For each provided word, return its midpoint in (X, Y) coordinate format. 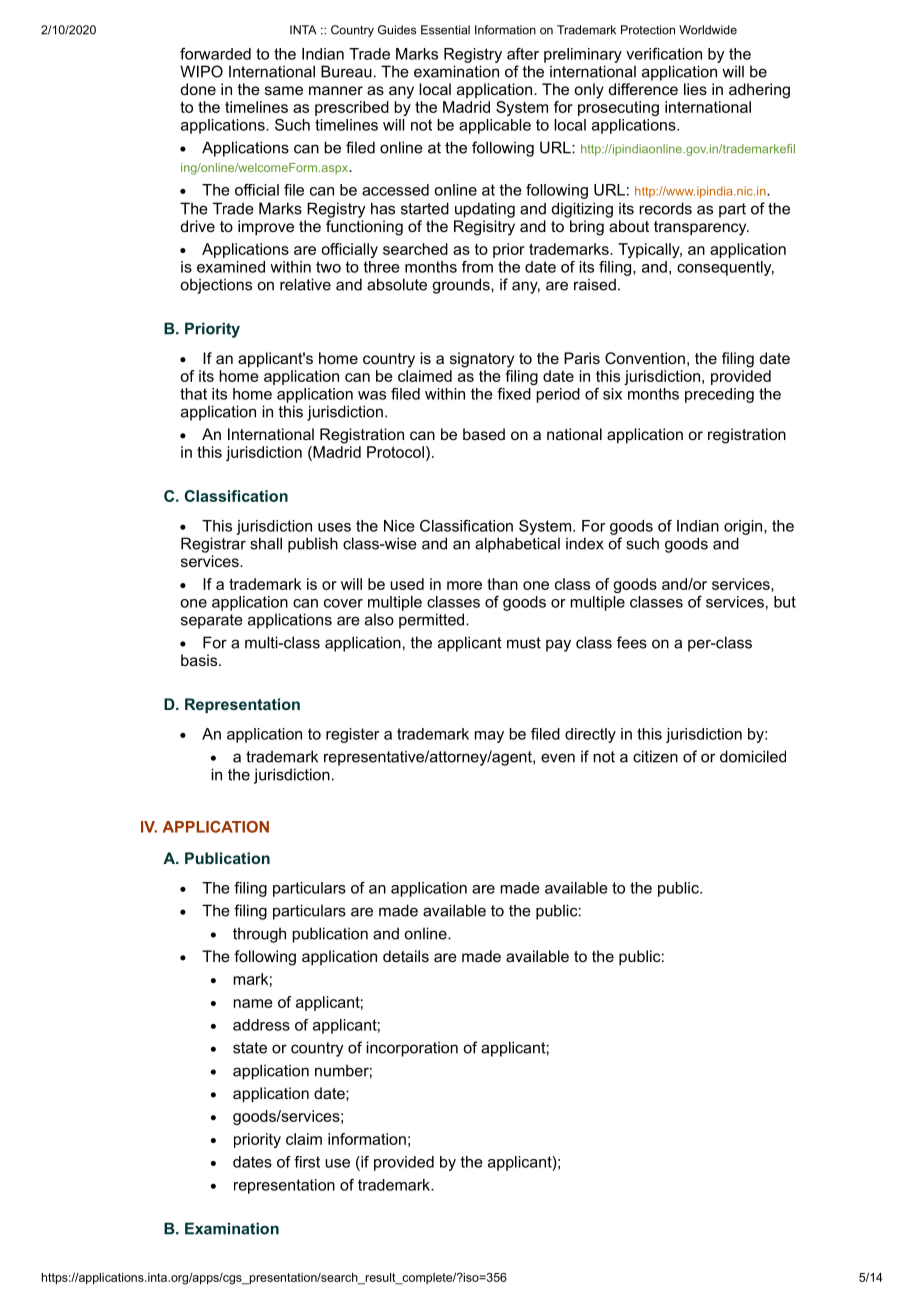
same (284, 90)
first (307, 1162)
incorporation (412, 1049)
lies (695, 89)
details (406, 956)
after (523, 54)
